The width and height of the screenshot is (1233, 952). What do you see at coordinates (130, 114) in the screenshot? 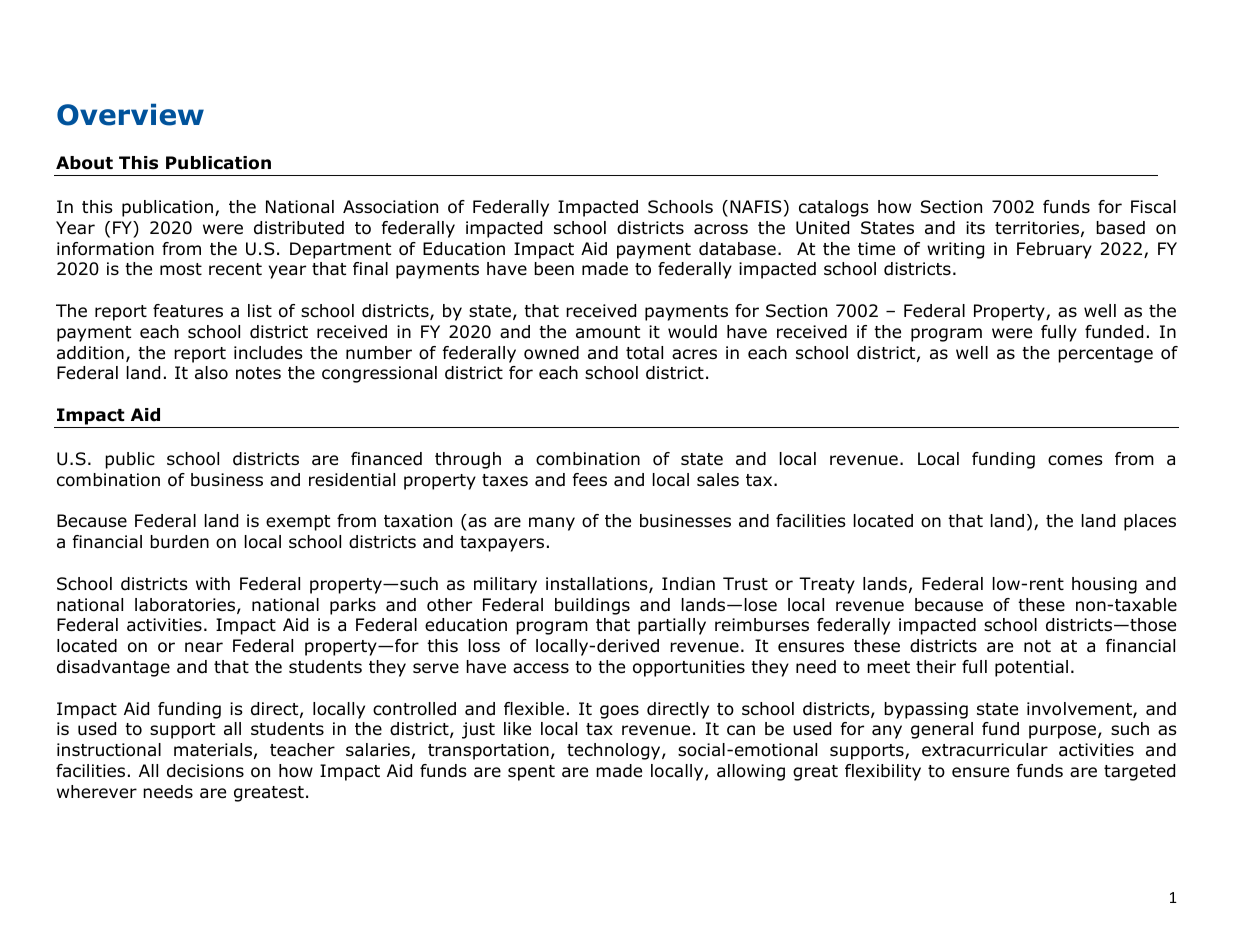
I see `Overview` at bounding box center [130, 114].
